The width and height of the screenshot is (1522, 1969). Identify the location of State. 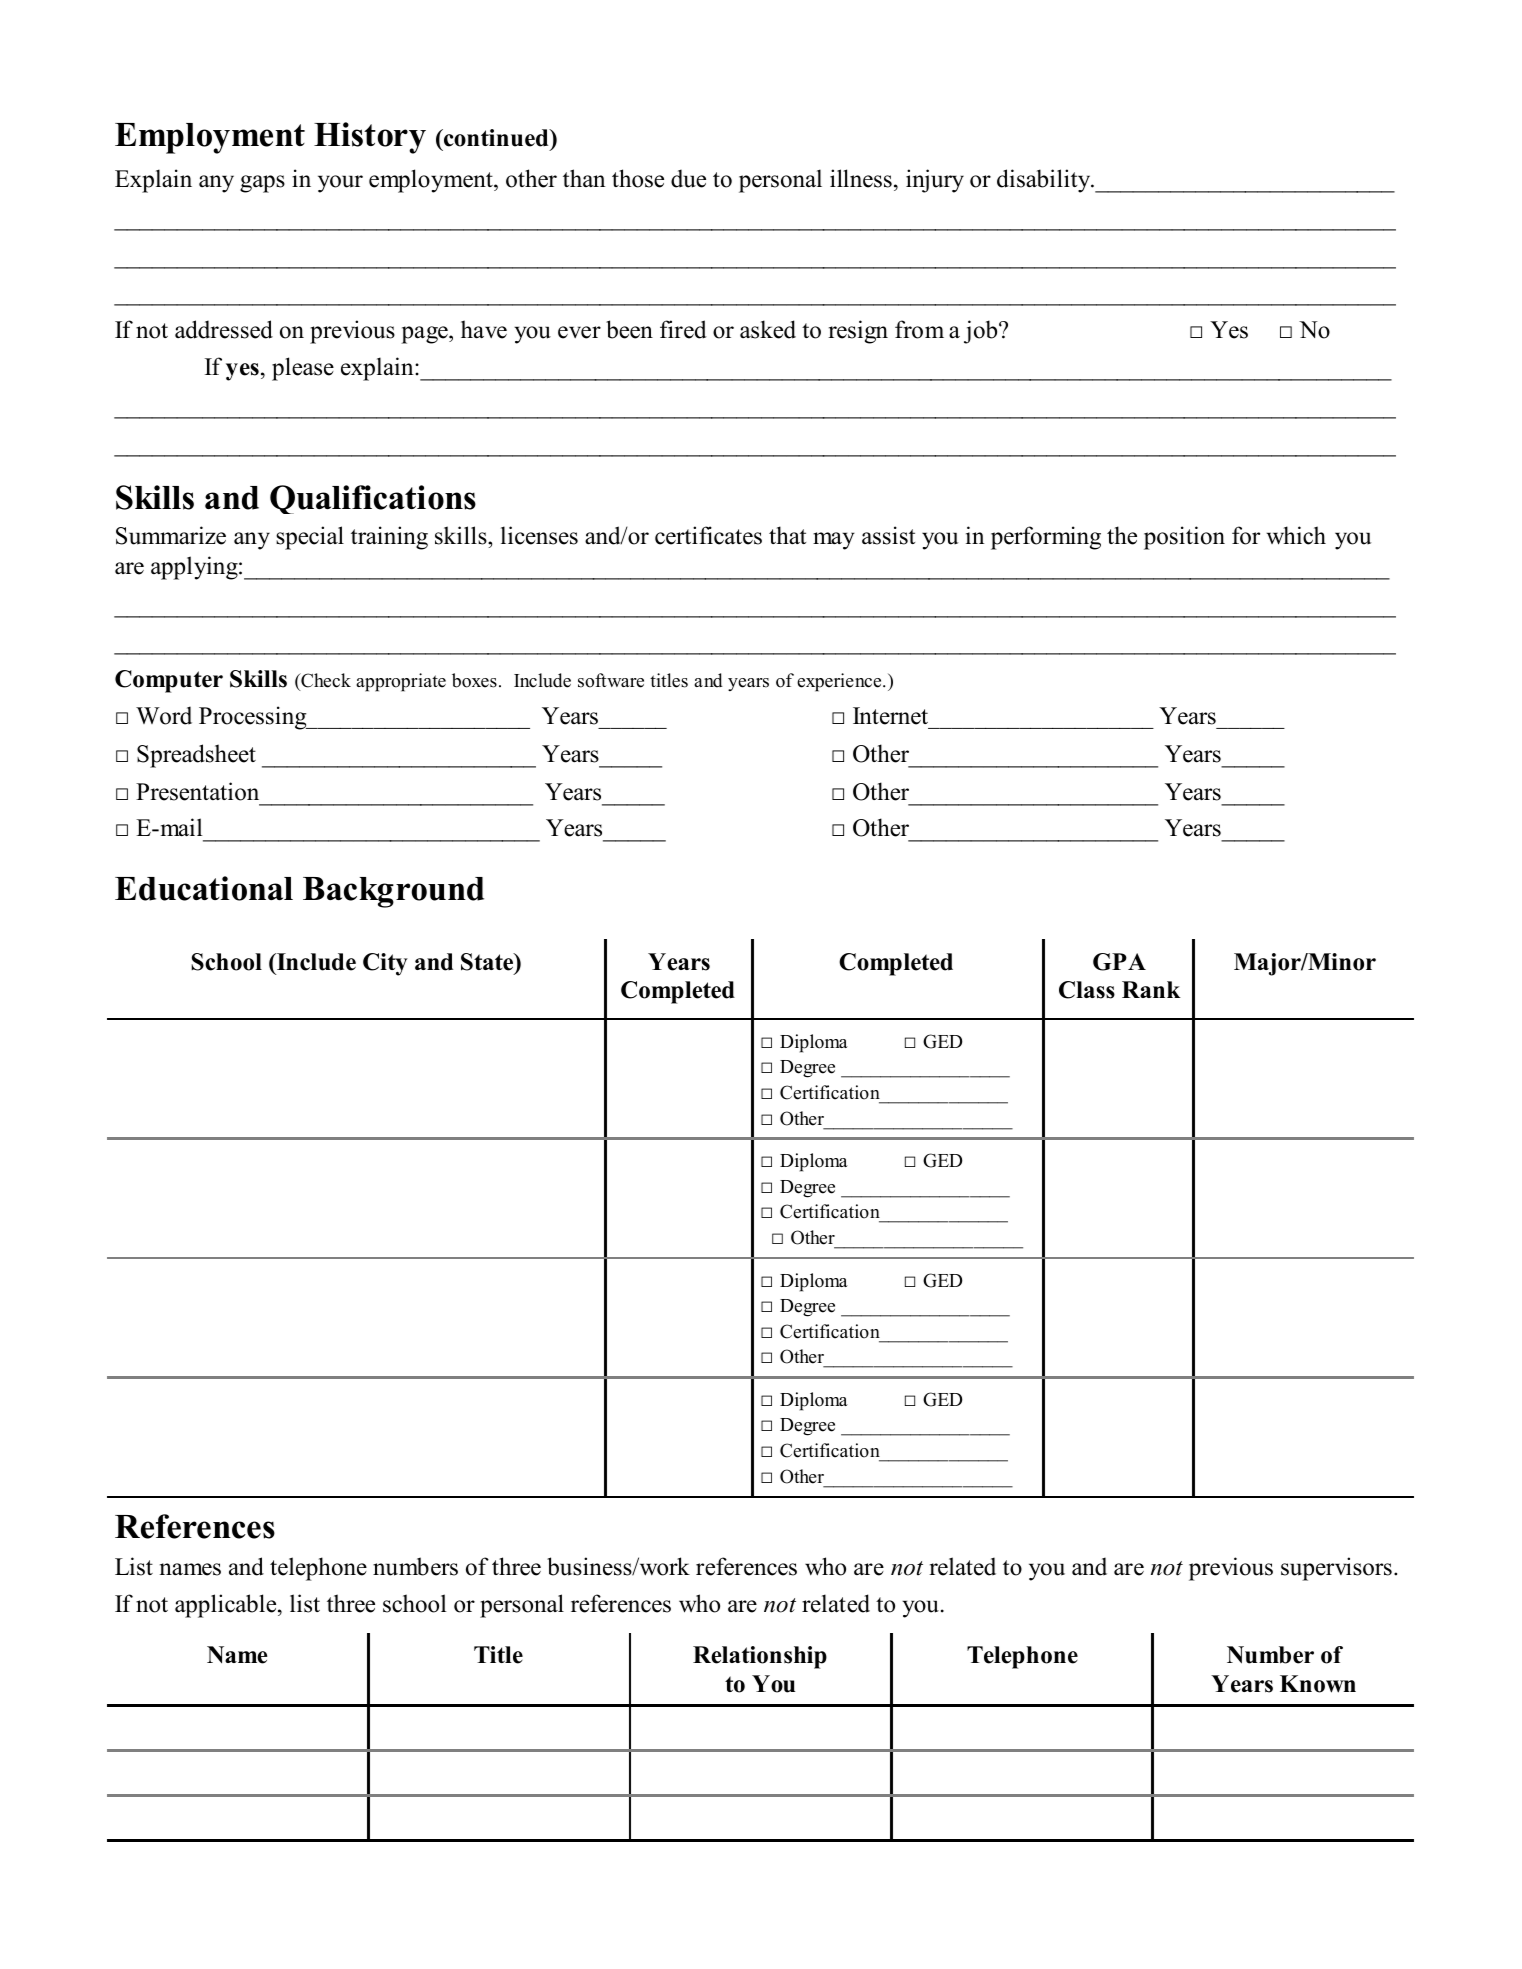
(488, 963).
